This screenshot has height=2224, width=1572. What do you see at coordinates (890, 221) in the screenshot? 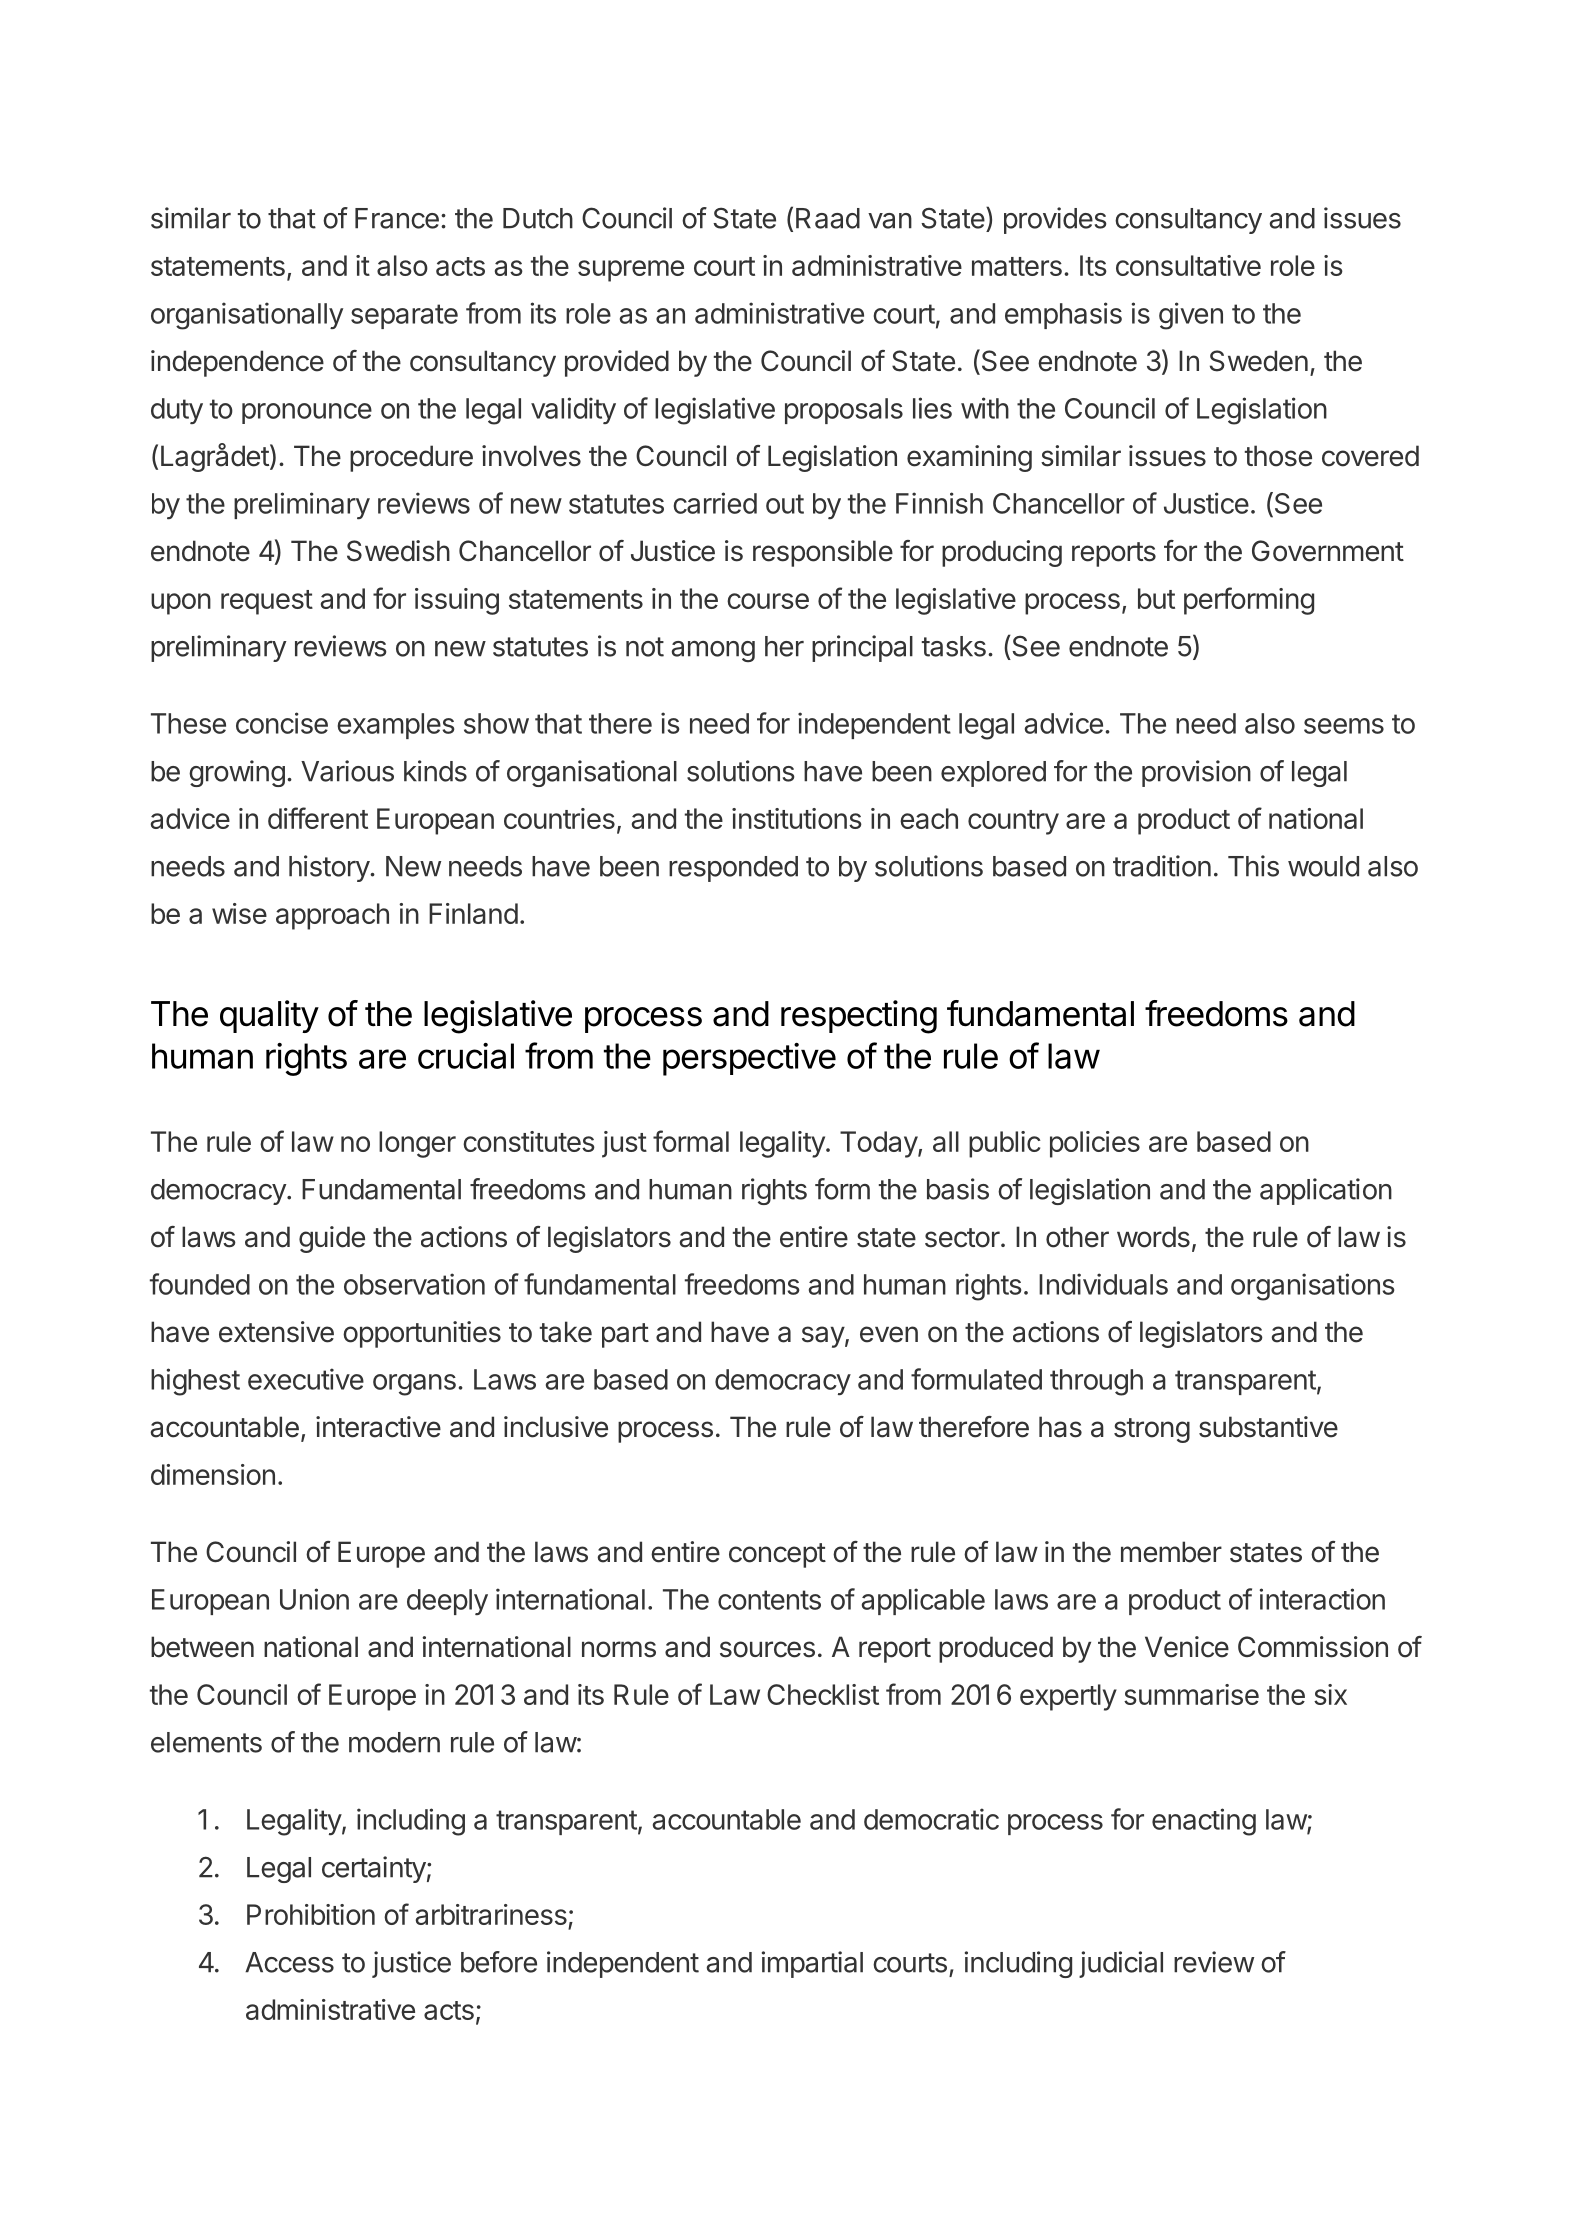
I see `van` at bounding box center [890, 221].
